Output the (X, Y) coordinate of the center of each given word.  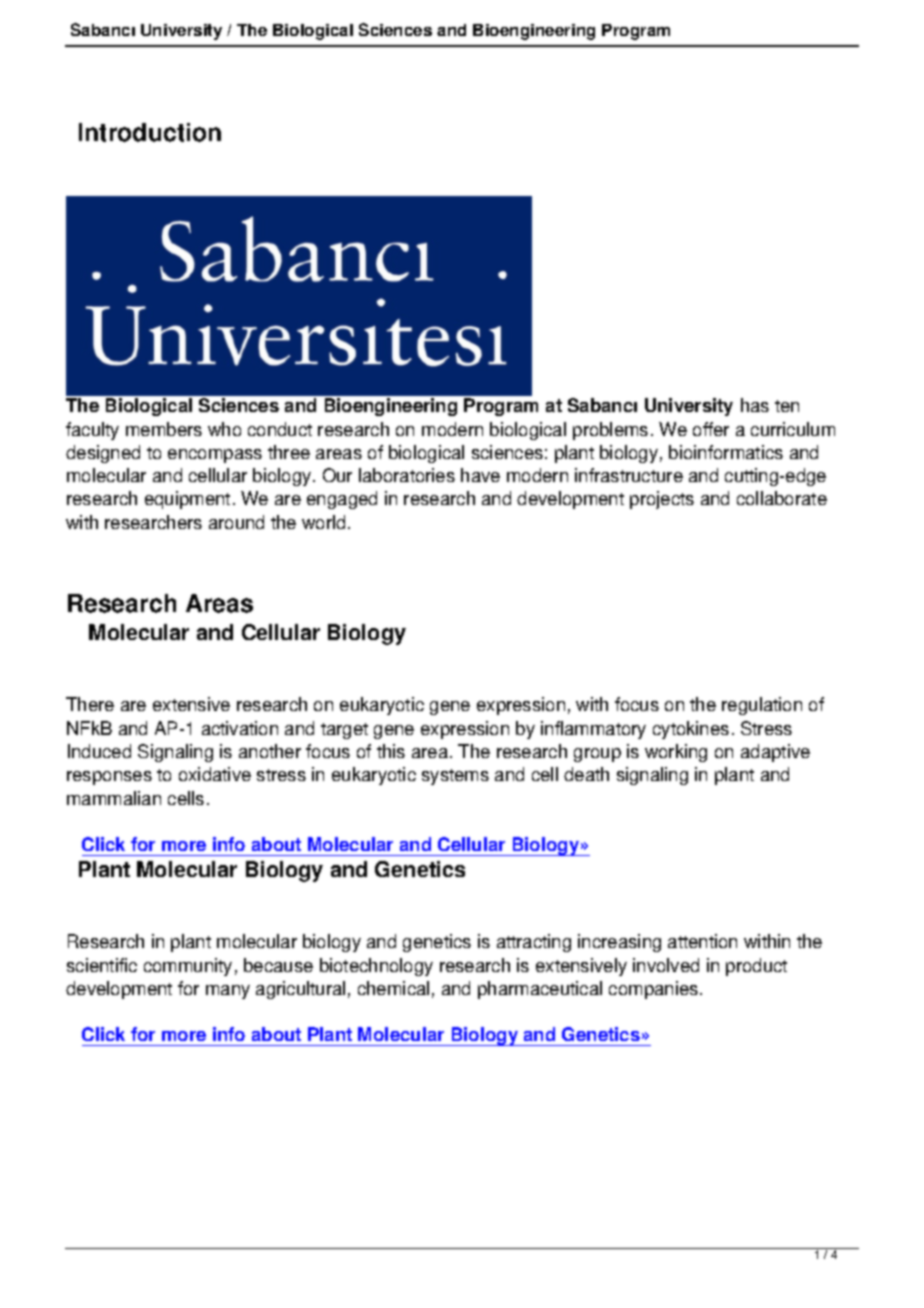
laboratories (407, 475)
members (164, 429)
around (236, 522)
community (188, 967)
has (755, 405)
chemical (393, 988)
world (323, 522)
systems (455, 777)
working (676, 753)
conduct (280, 429)
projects (662, 500)
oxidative (215, 774)
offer (711, 429)
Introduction (150, 132)
